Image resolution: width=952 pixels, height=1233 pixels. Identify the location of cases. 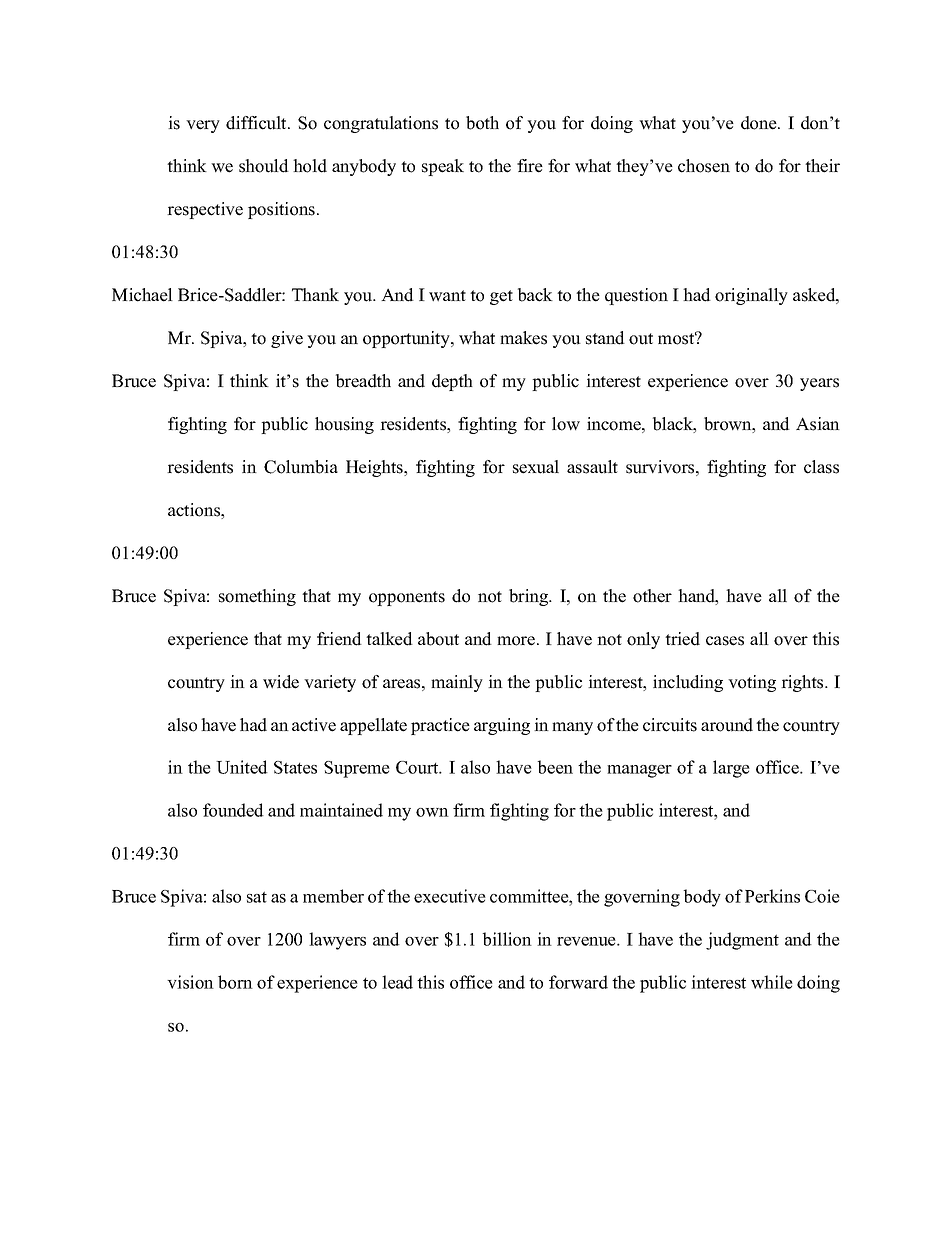
(725, 641).
